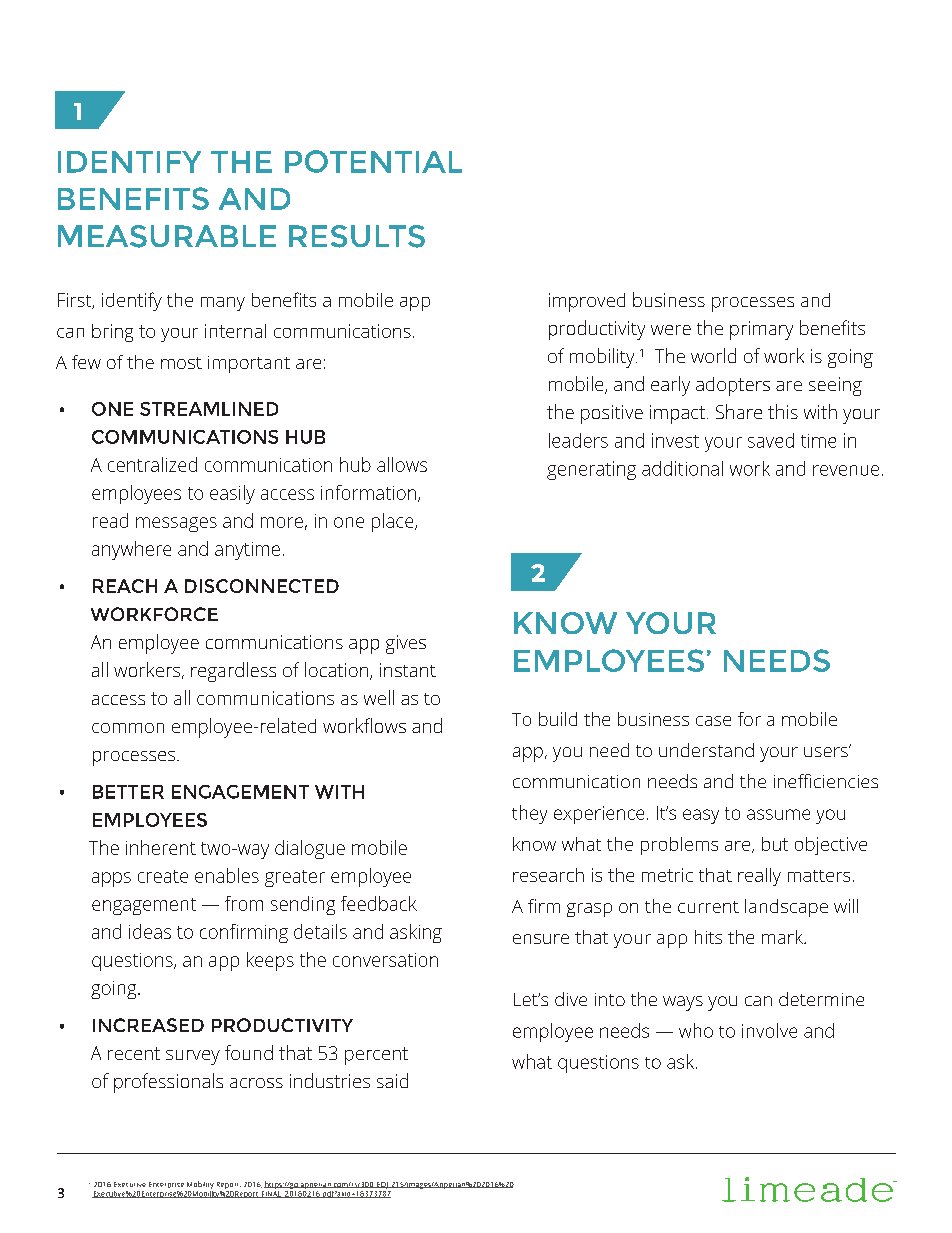 The height and width of the document is (1233, 952). I want to click on case, so click(713, 721).
